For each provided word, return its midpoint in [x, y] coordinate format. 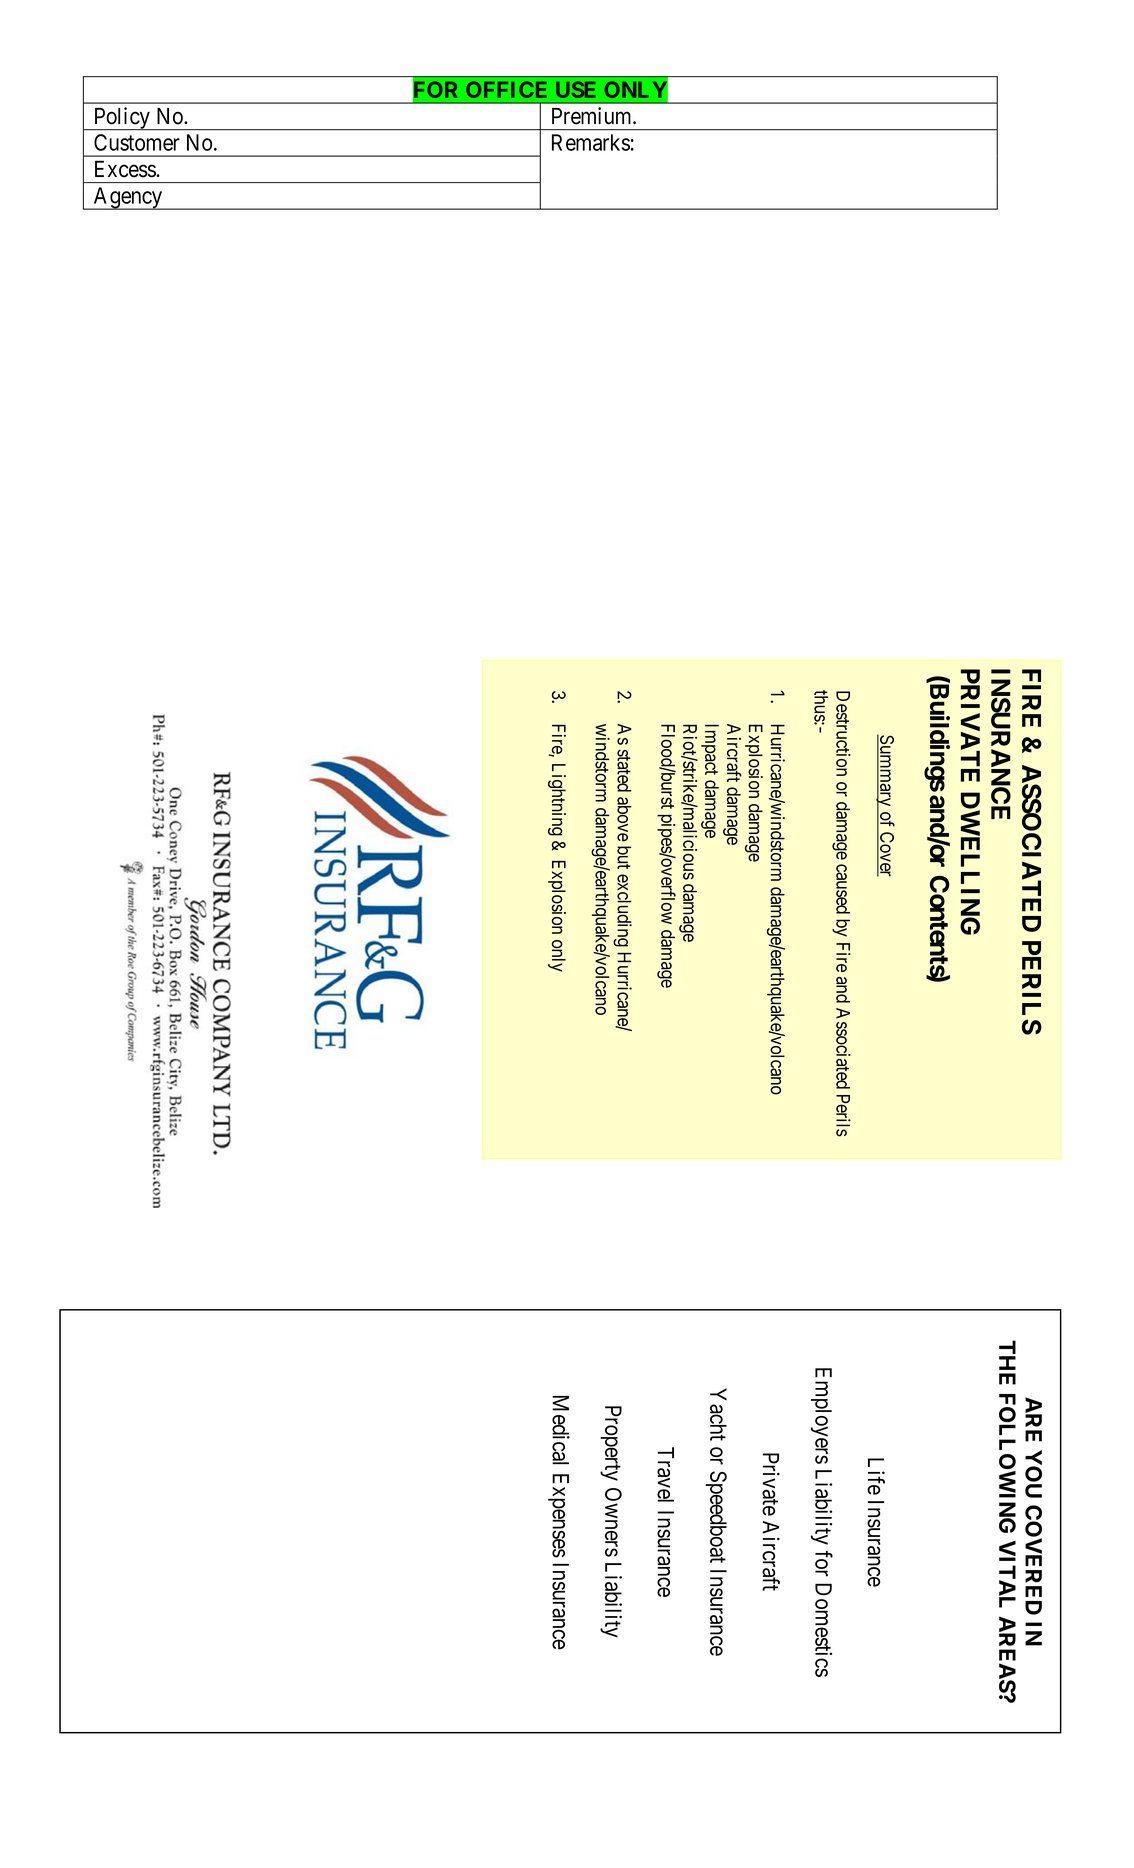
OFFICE [506, 89]
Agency [127, 198]
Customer [137, 142]
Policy [121, 119]
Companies [816, 723]
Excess [125, 169]
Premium [593, 116]
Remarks [591, 142]
